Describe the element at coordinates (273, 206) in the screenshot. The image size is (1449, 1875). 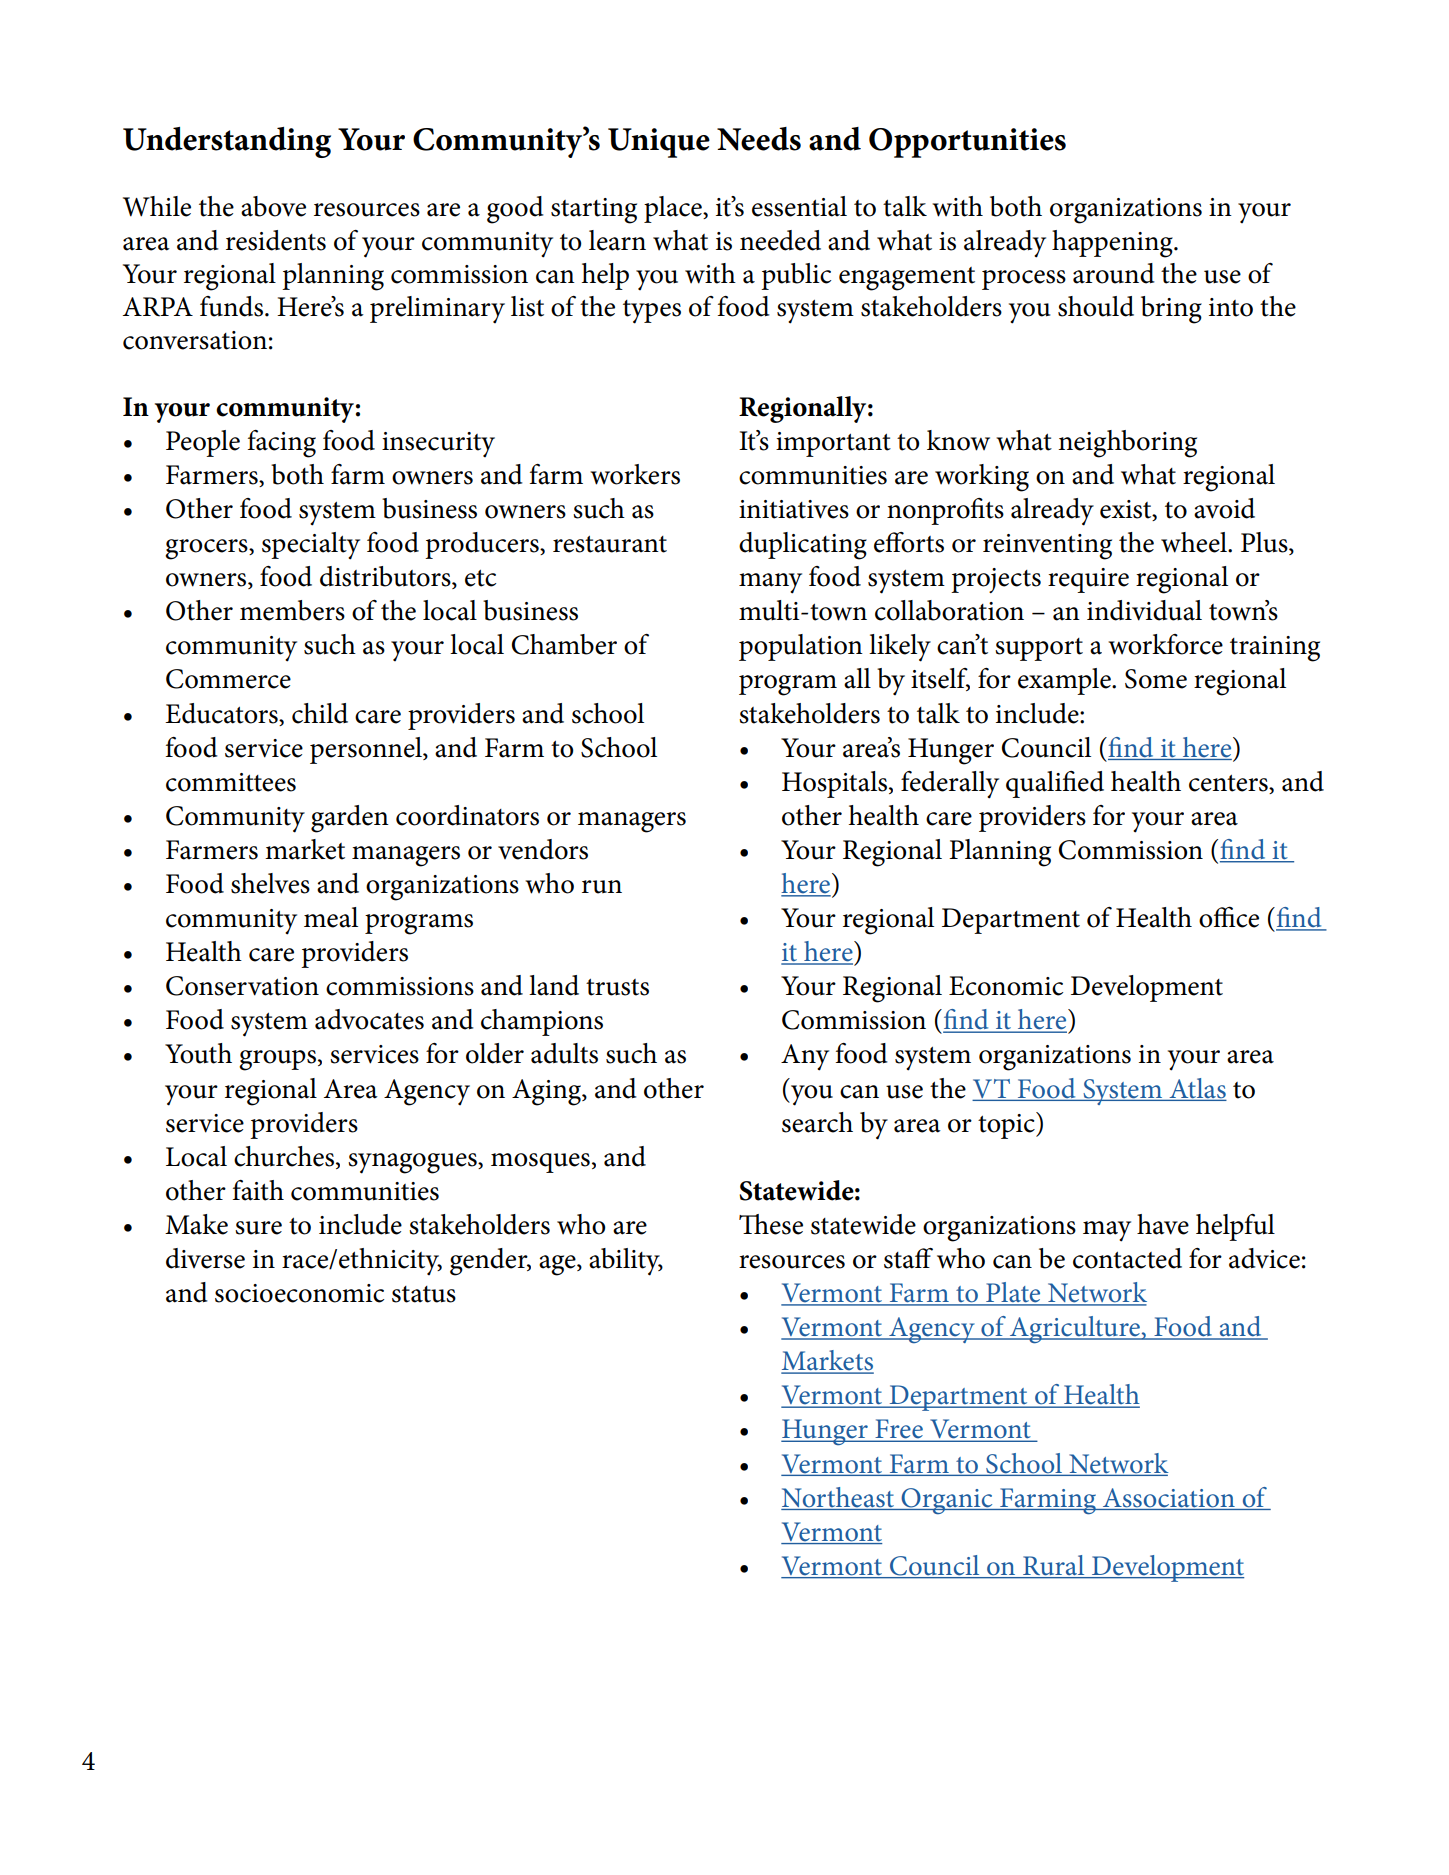
I see `above` at that location.
